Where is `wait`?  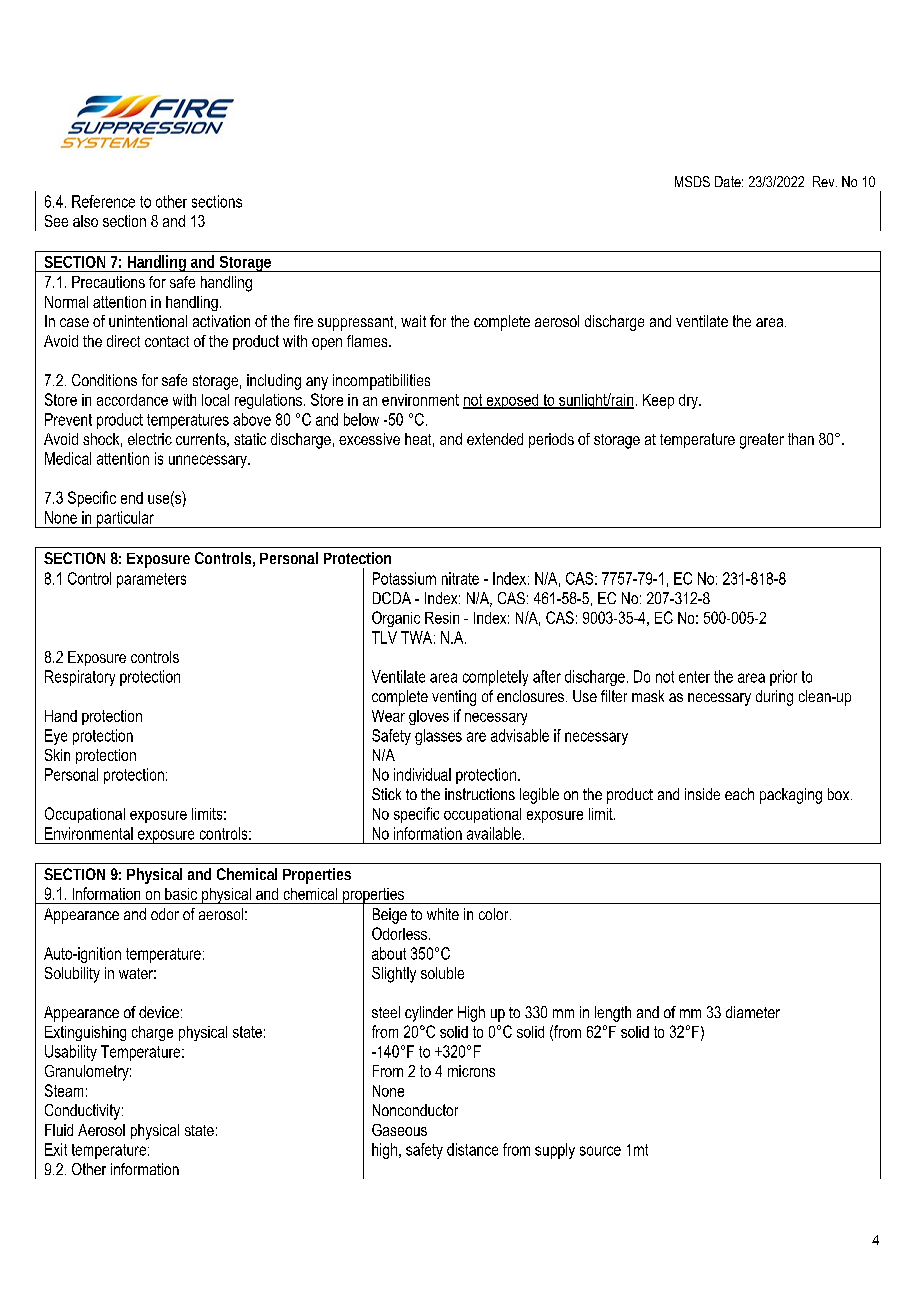 wait is located at coordinates (413, 321).
